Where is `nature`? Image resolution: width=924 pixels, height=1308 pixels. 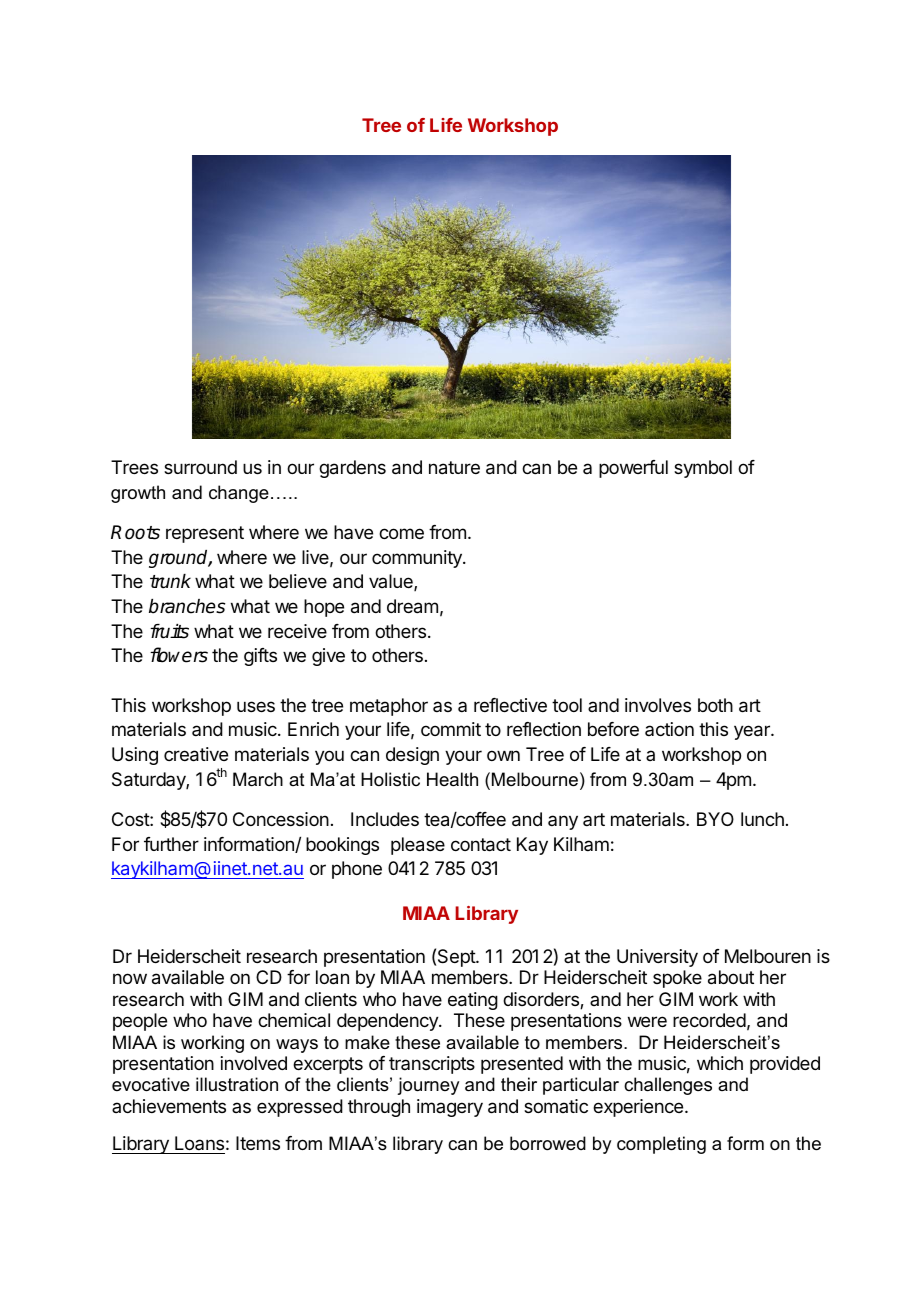
nature is located at coordinates (454, 468).
